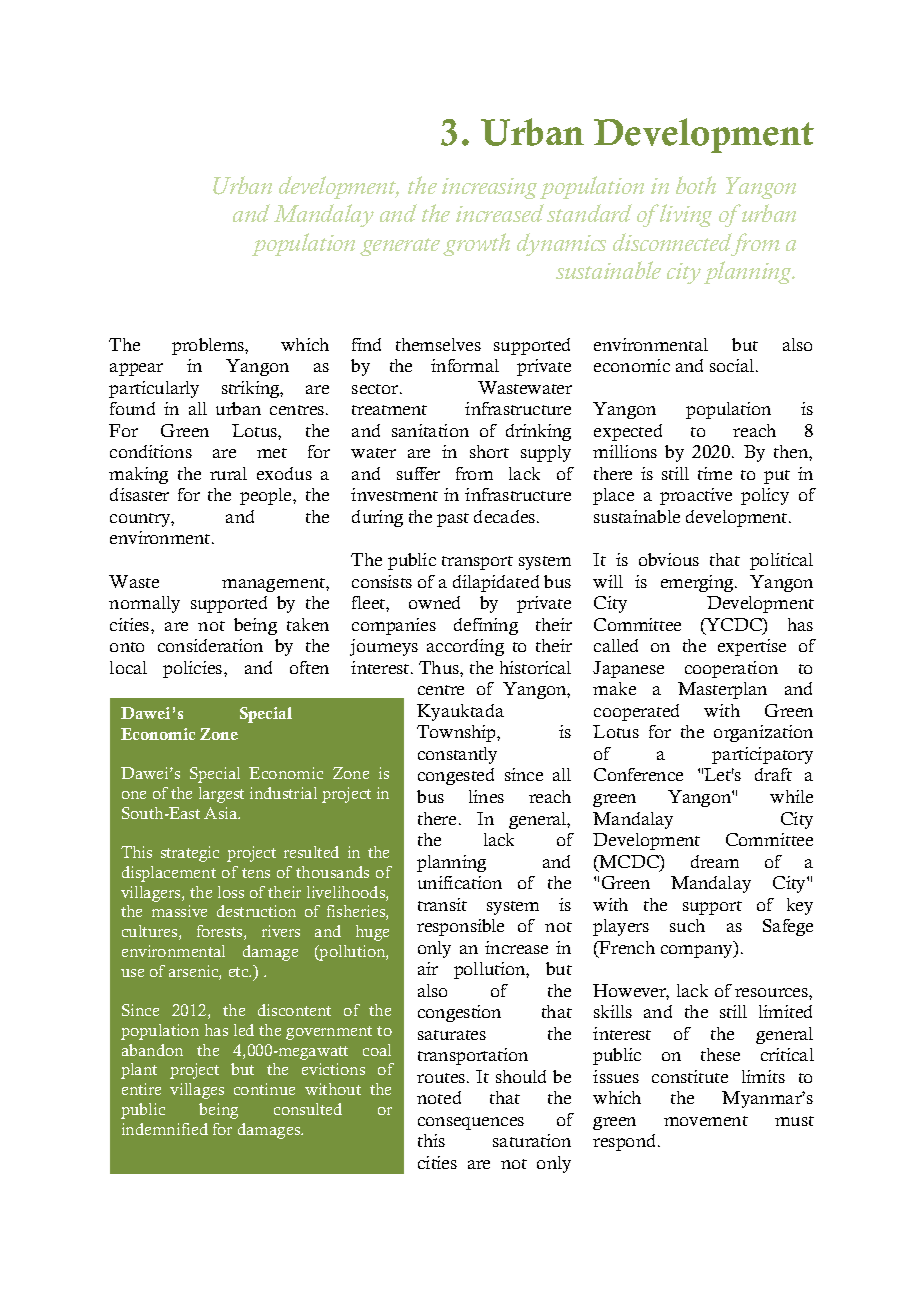 This image has height=1309, width=924. I want to click on forests, so click(221, 932).
